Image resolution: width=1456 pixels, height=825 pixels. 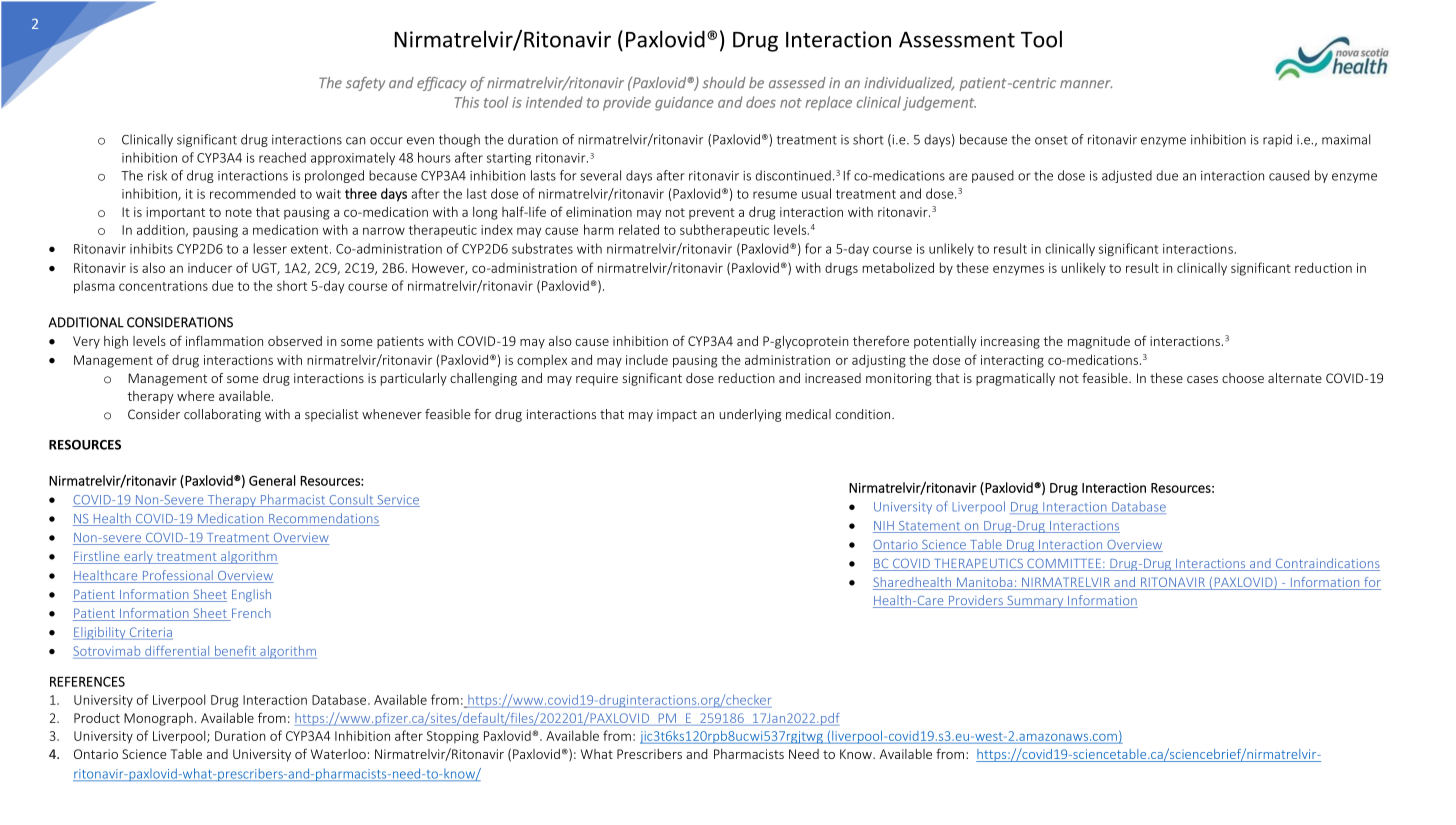 I want to click on Recommendations, so click(x=323, y=519).
